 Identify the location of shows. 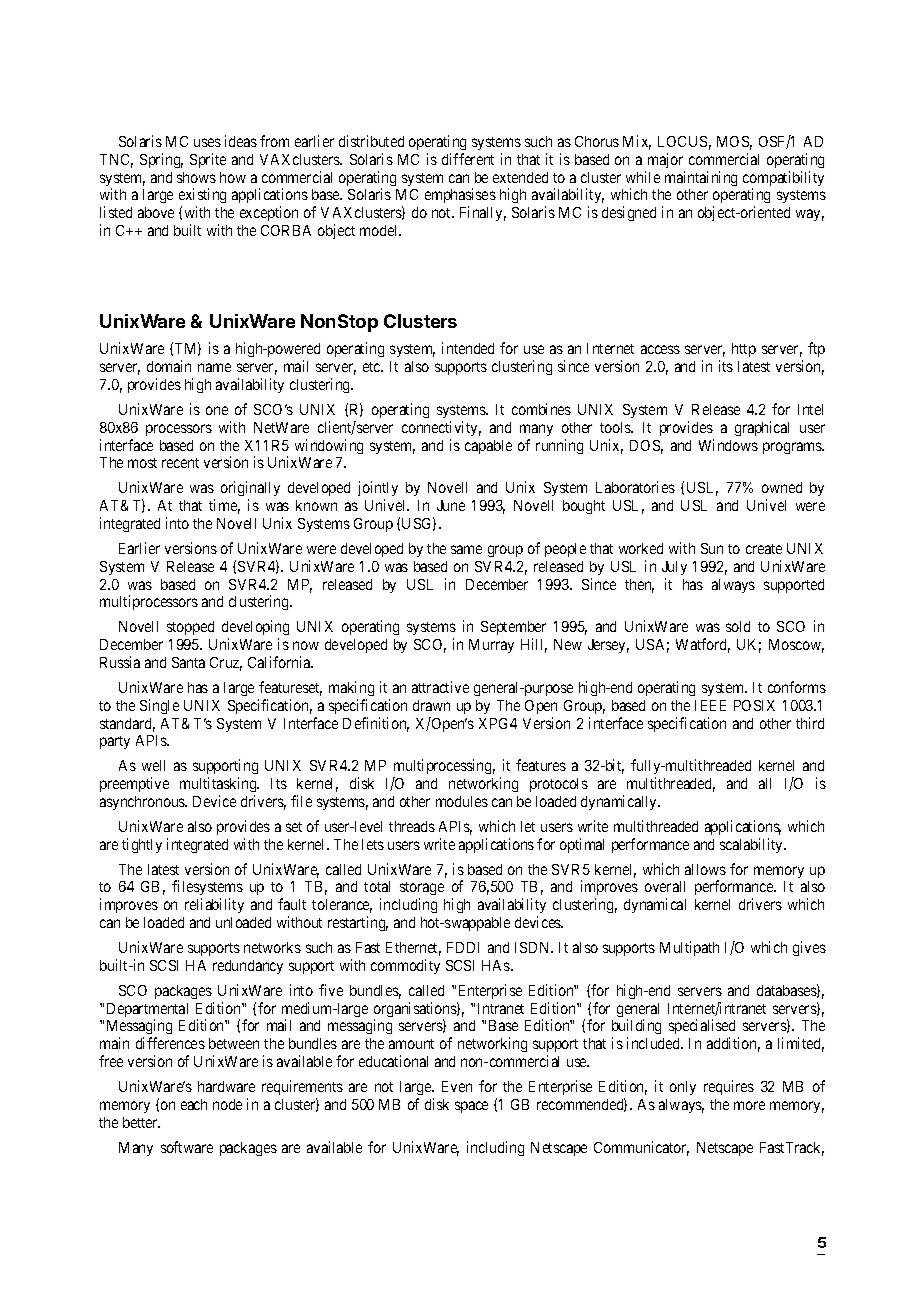
(196, 177).
